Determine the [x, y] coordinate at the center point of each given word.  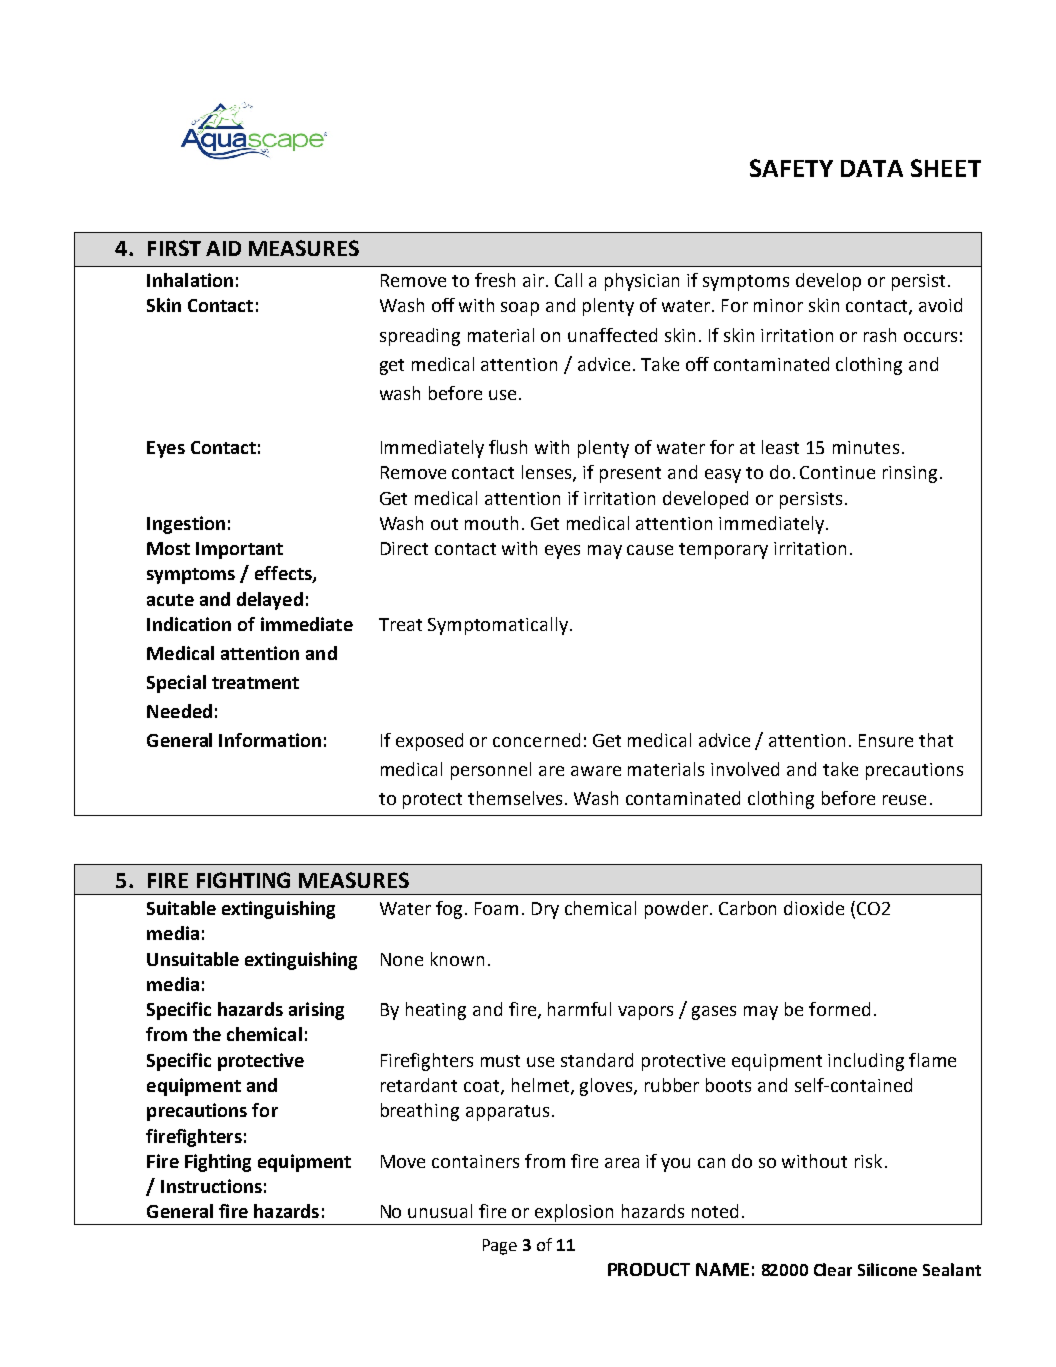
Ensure [886, 740]
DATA [872, 168]
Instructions [211, 1186]
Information [270, 740]
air [533, 280]
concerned [536, 740]
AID [223, 248]
